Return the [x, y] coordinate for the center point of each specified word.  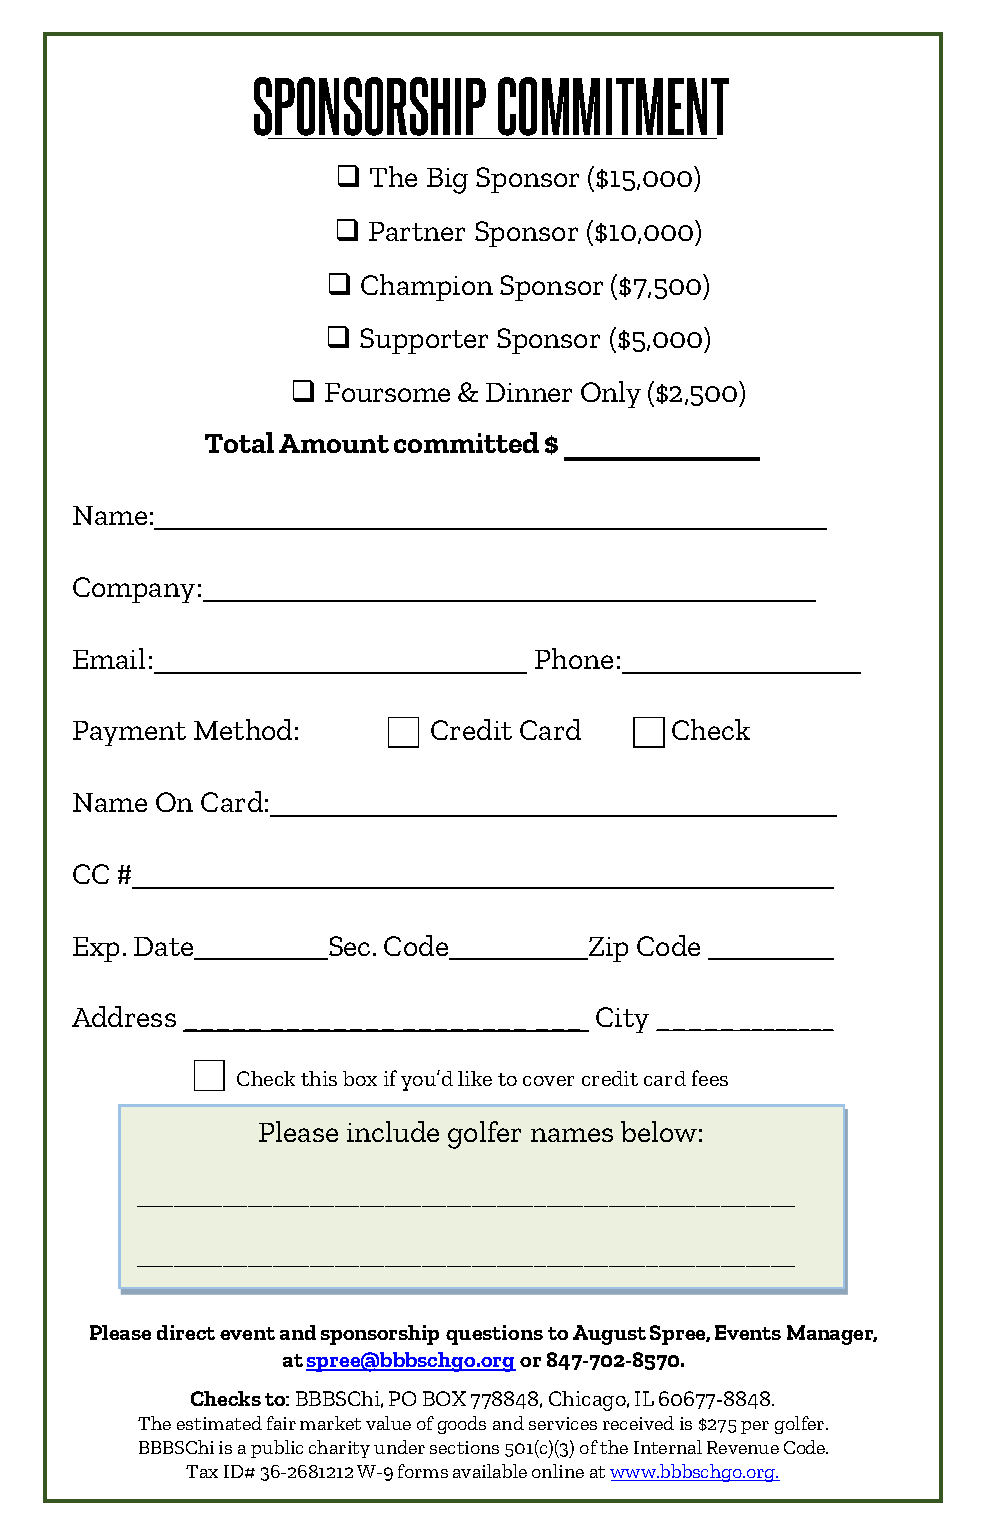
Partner [417, 231]
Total [239, 442]
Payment [129, 733]
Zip [607, 949]
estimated [219, 1423]
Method [243, 729]
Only [611, 394]
